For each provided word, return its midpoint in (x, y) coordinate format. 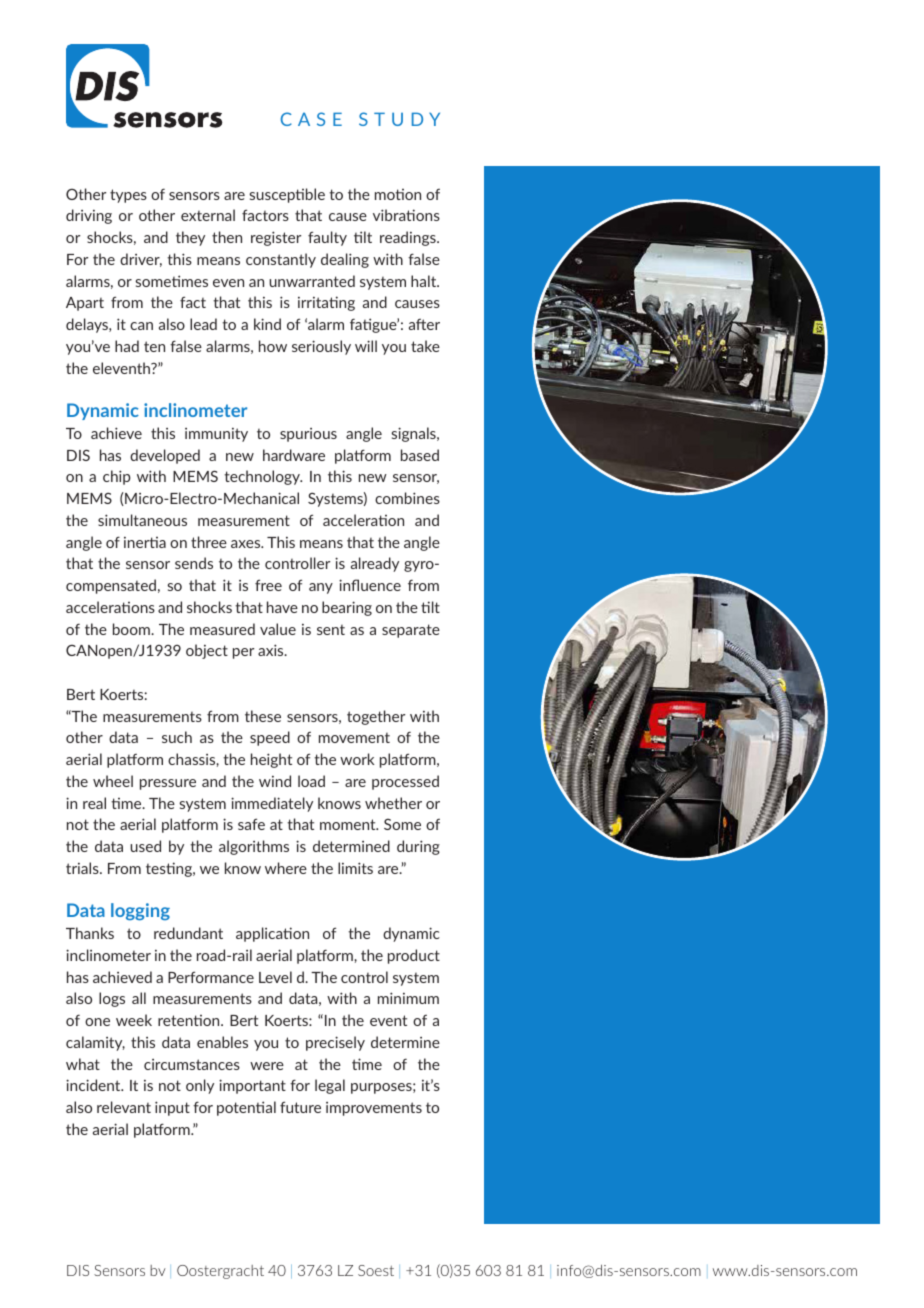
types (128, 196)
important (252, 1086)
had (127, 346)
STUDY (399, 119)
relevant (124, 1107)
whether (393, 803)
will (366, 346)
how (273, 346)
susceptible (287, 195)
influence (370, 585)
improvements (374, 1109)
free (268, 585)
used (145, 846)
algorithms (254, 847)
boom (132, 629)
